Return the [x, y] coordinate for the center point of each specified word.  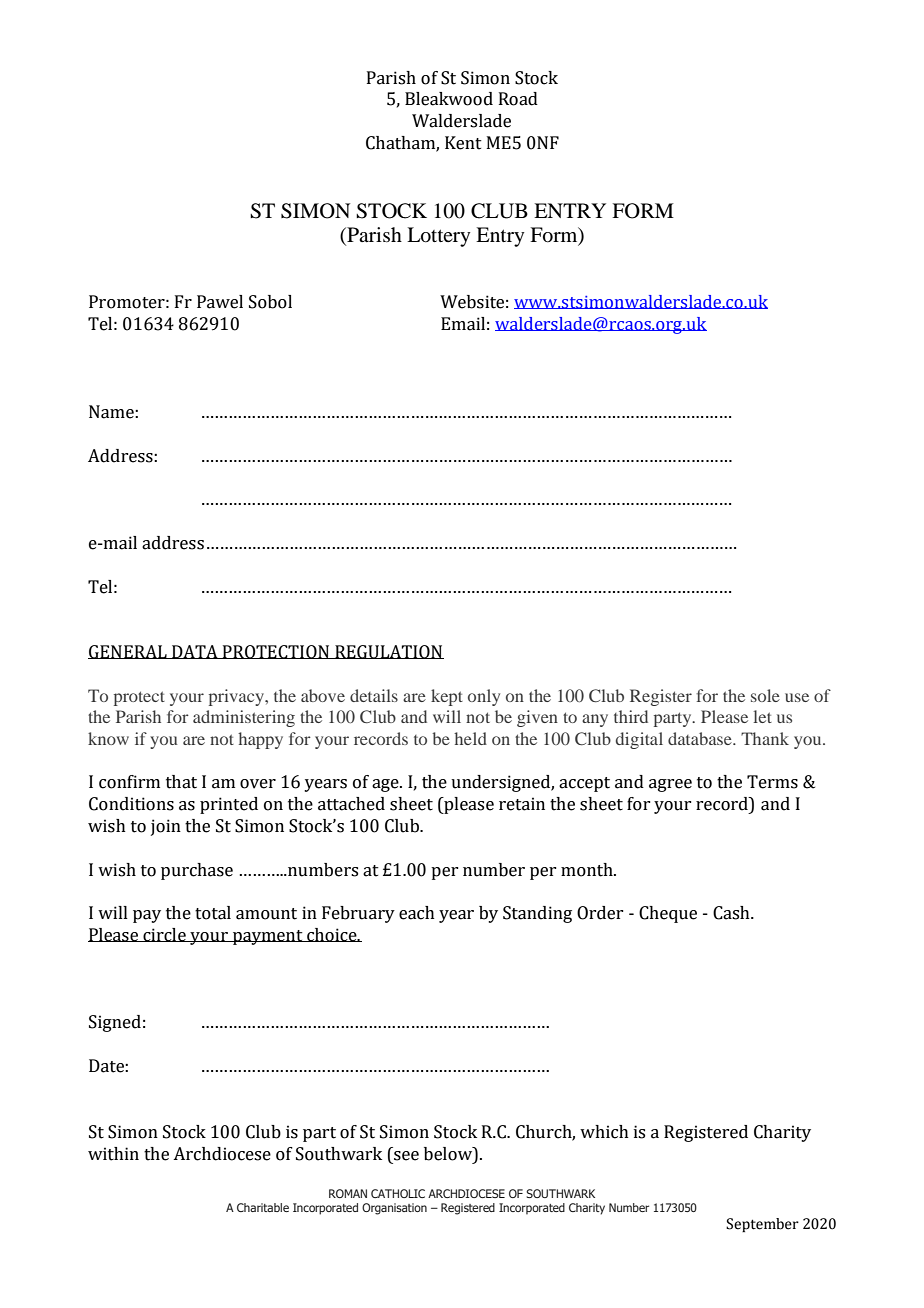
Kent [463, 143]
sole [765, 695]
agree [670, 785]
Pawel [220, 302]
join [166, 827]
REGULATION [388, 652]
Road [518, 99]
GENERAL [128, 652]
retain [522, 804]
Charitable [263, 1207]
